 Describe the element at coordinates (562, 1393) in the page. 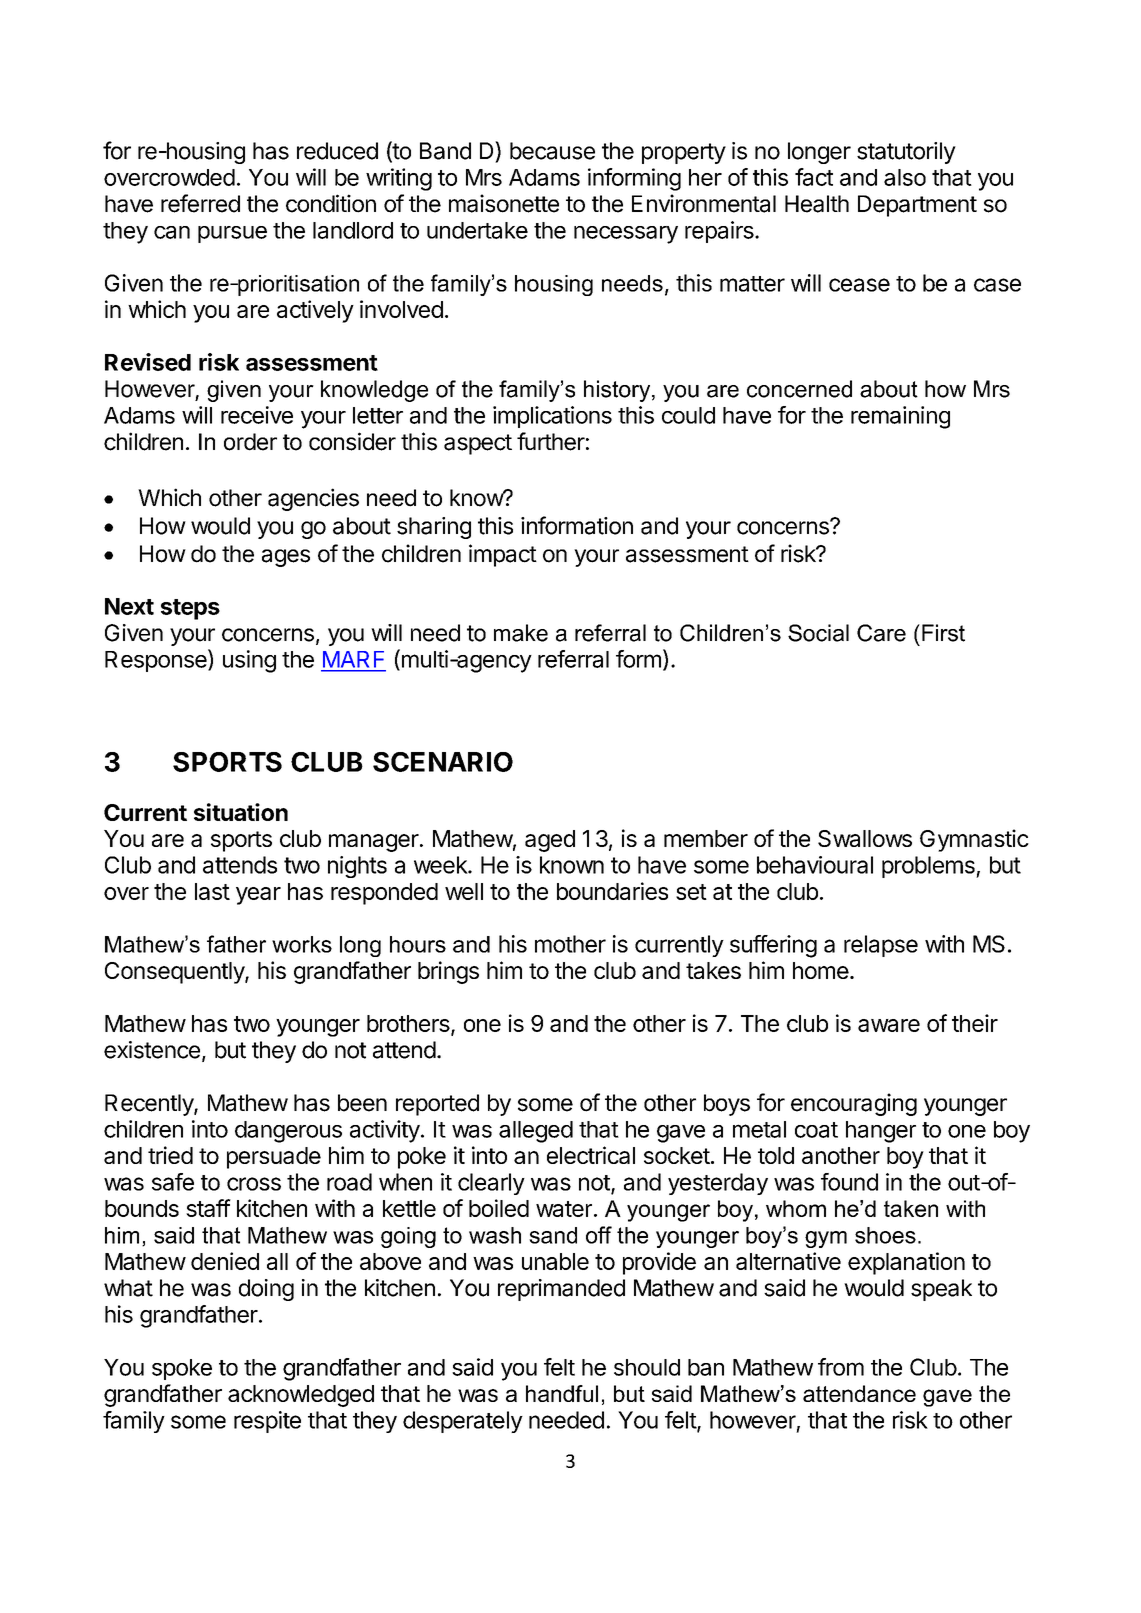

I see `handful` at that location.
